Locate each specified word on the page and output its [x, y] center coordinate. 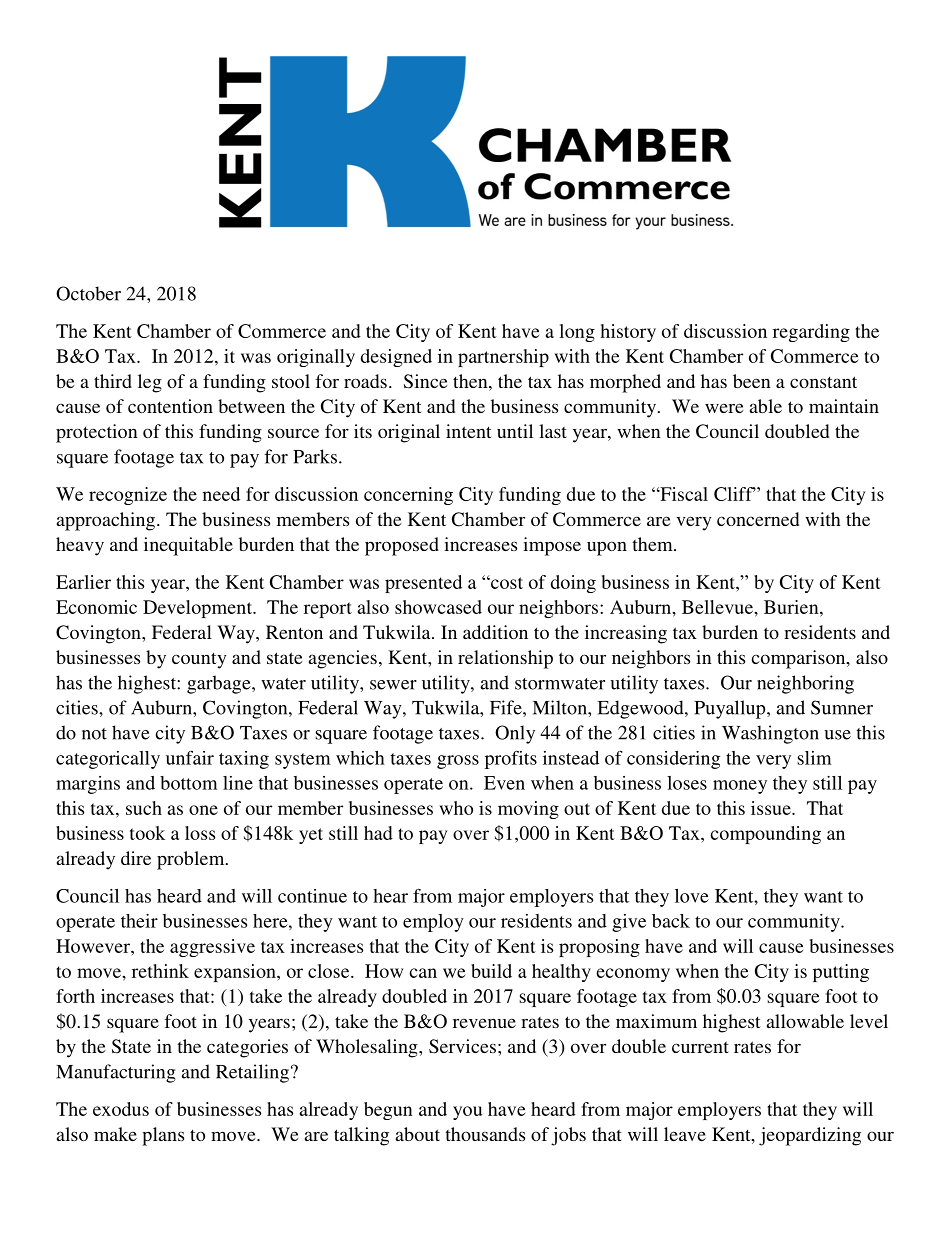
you [467, 1113]
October [88, 293]
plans [163, 1136]
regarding [811, 333]
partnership [503, 358]
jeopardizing [810, 1136]
